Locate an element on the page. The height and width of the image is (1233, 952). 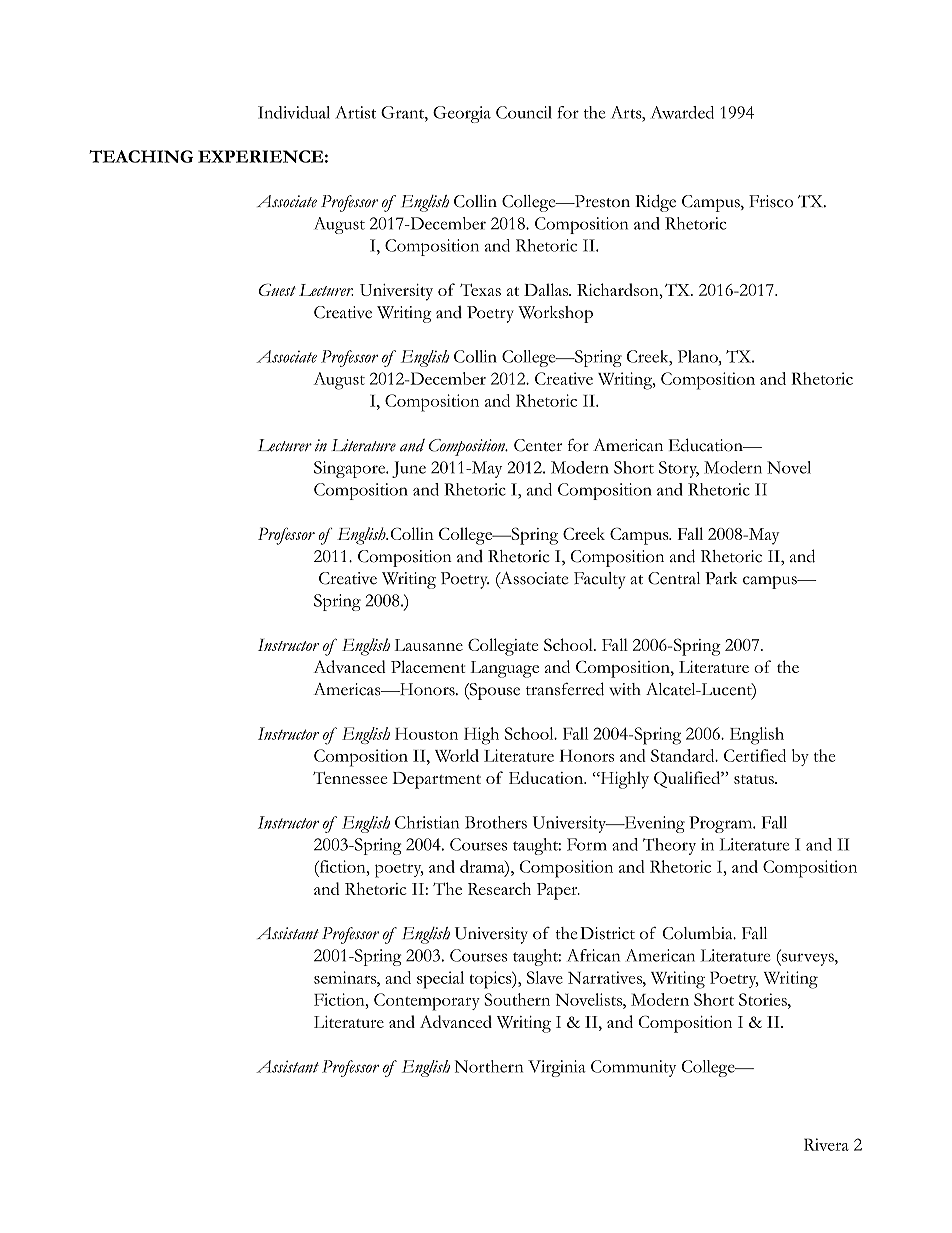
Singapore is located at coordinates (351, 469).
